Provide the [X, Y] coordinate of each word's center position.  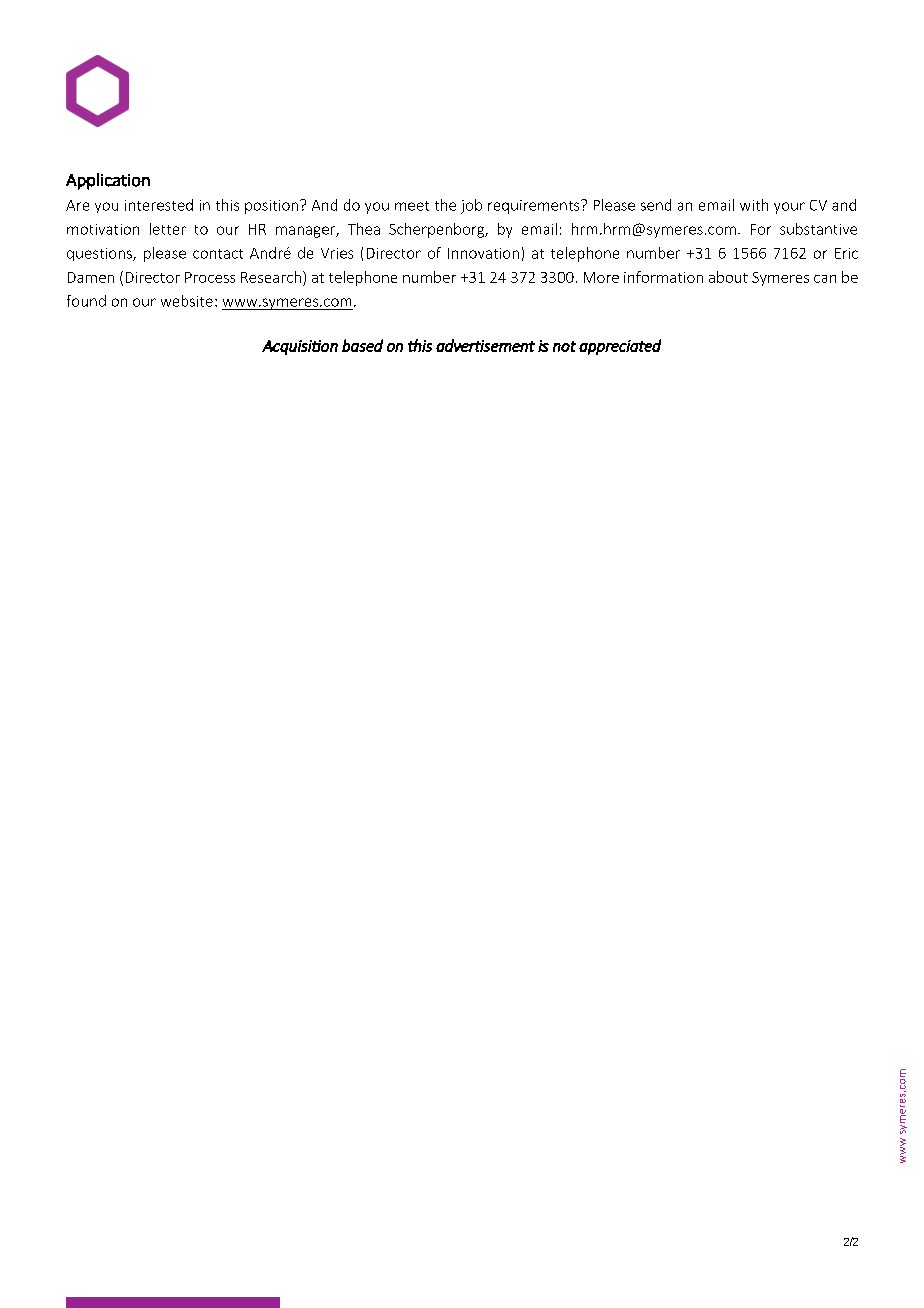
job [471, 206]
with [754, 205]
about [728, 277]
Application [108, 181]
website [187, 301]
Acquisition [300, 347]
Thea [364, 229]
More [601, 277]
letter [168, 229]
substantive [818, 229]
